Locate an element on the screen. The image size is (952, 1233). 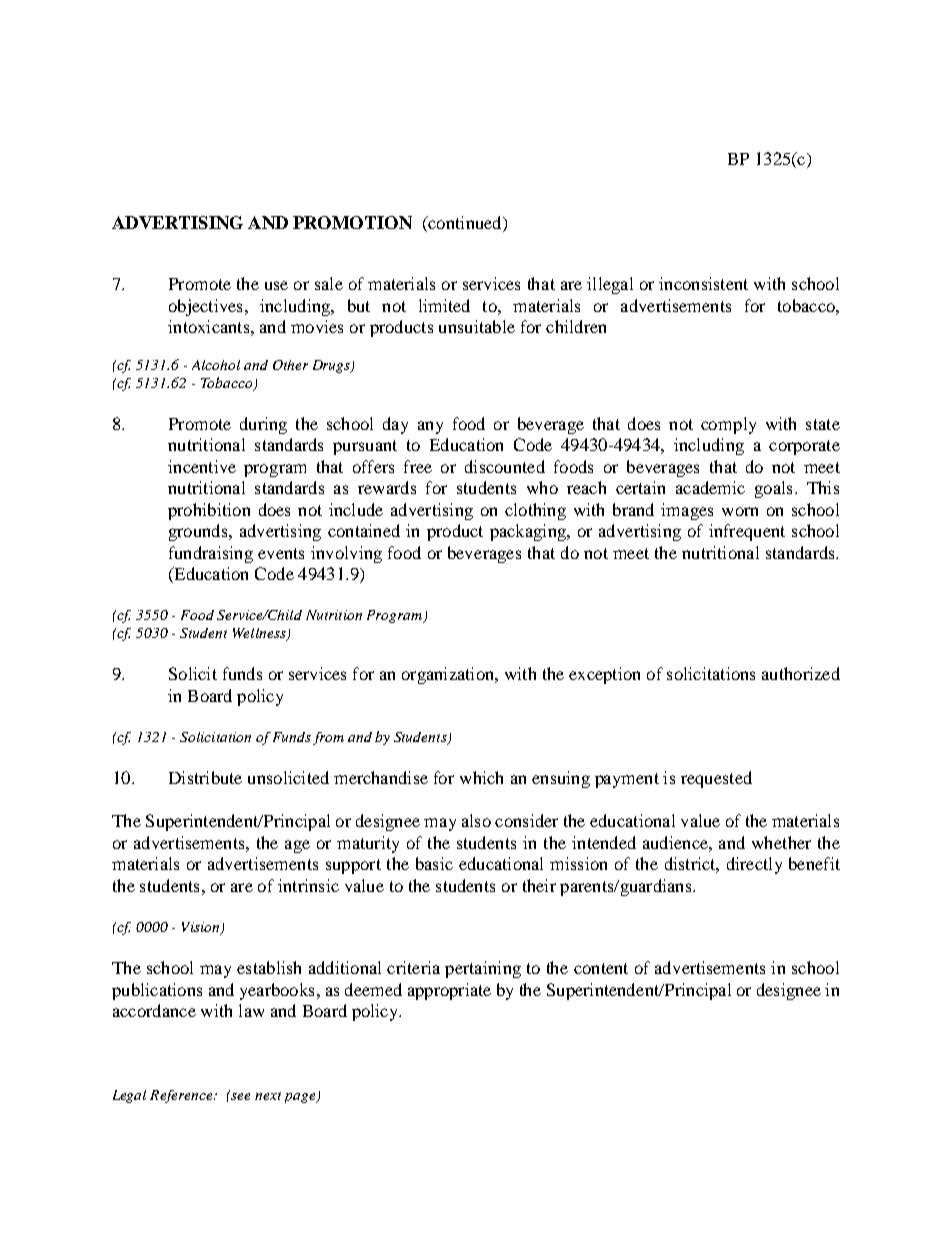
use is located at coordinates (276, 285).
